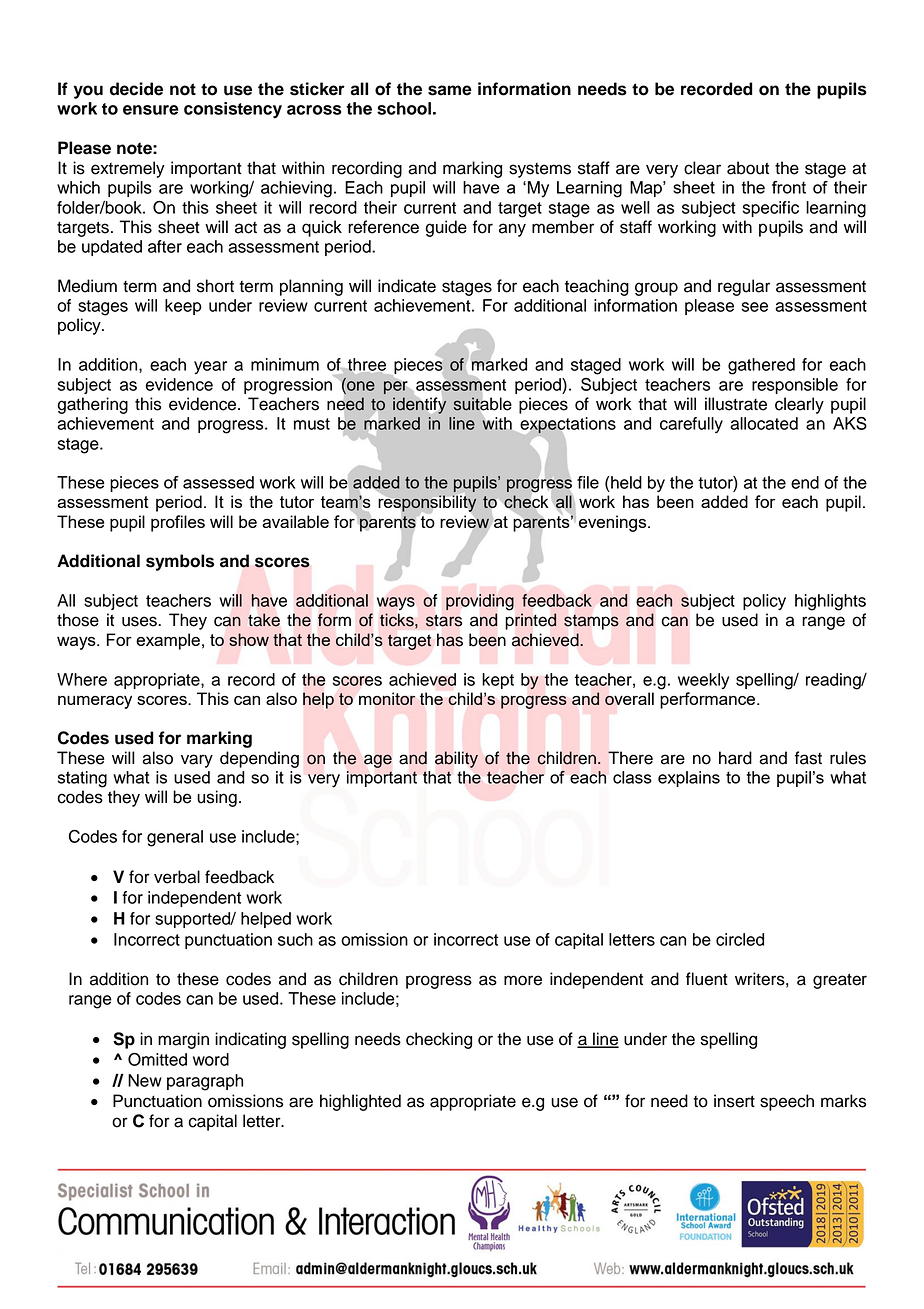  I want to click on allocated, so click(764, 423).
